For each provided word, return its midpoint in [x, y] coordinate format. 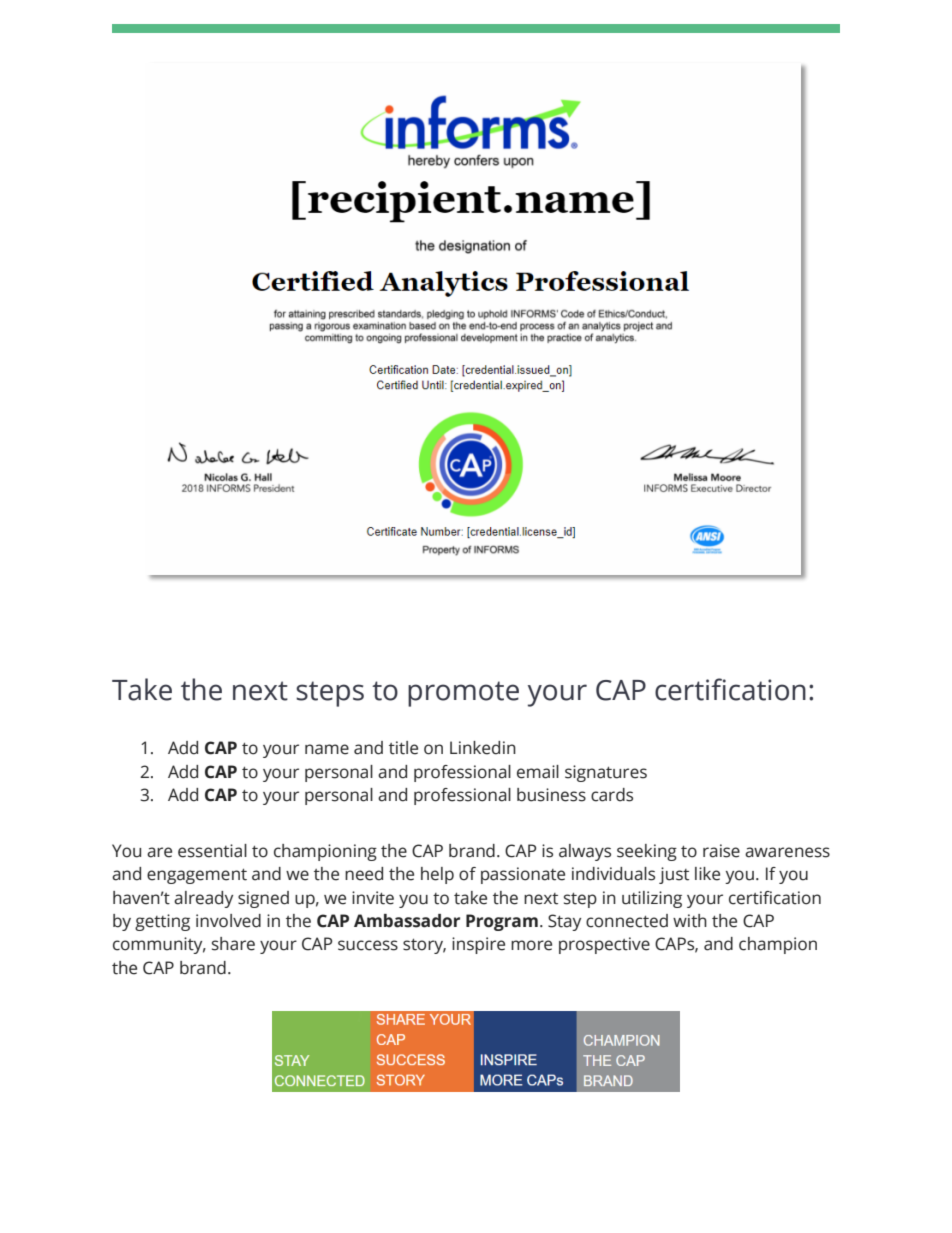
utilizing [652, 899]
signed [263, 899]
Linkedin [483, 748]
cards [612, 795]
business [551, 795]
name [327, 749]
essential [212, 851]
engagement [197, 876]
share [233, 944]
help [437, 875]
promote [463, 694]
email [538, 772]
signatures [606, 773]
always [585, 852]
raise [721, 851]
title [403, 748]
